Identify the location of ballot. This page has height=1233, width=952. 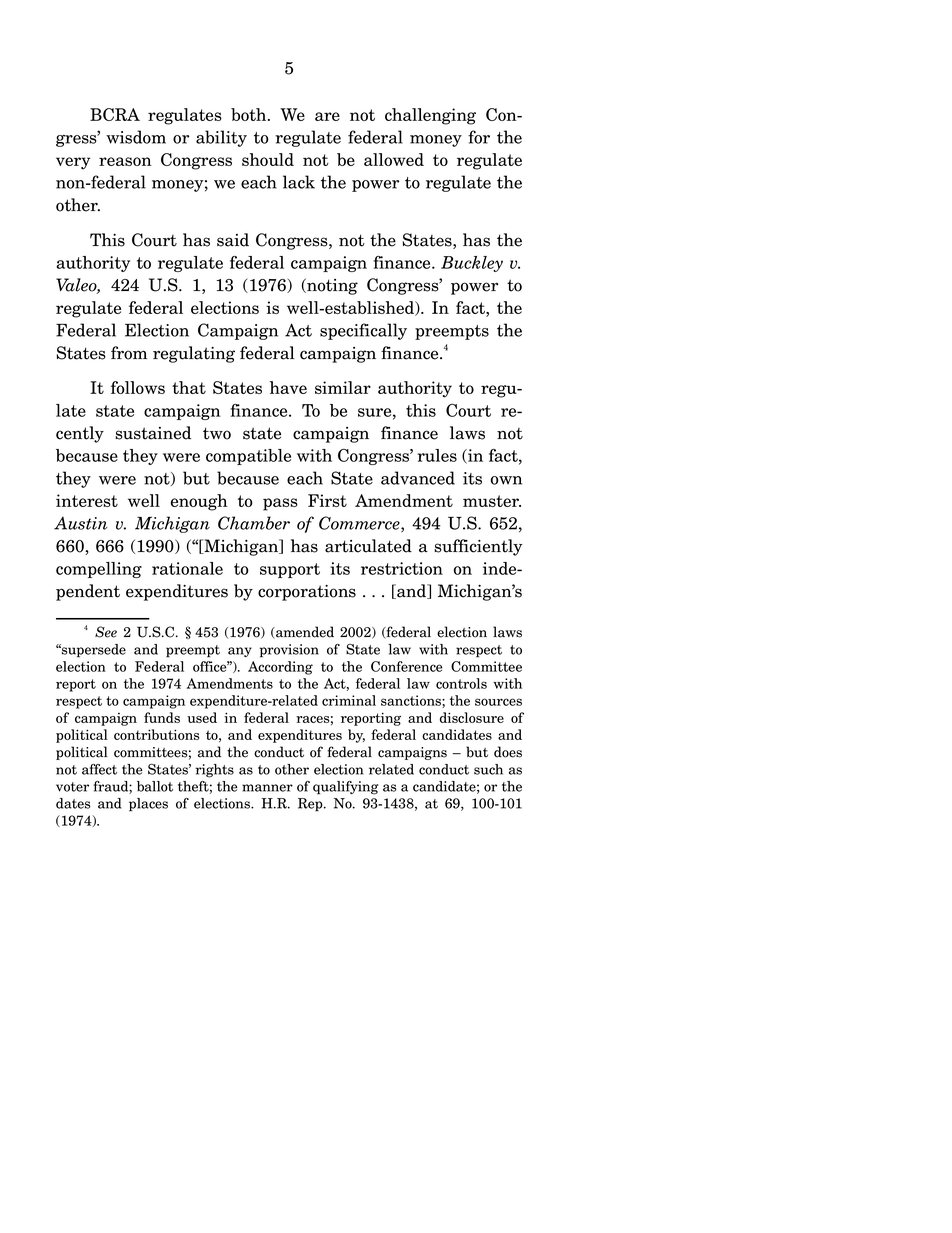
(155, 786).
